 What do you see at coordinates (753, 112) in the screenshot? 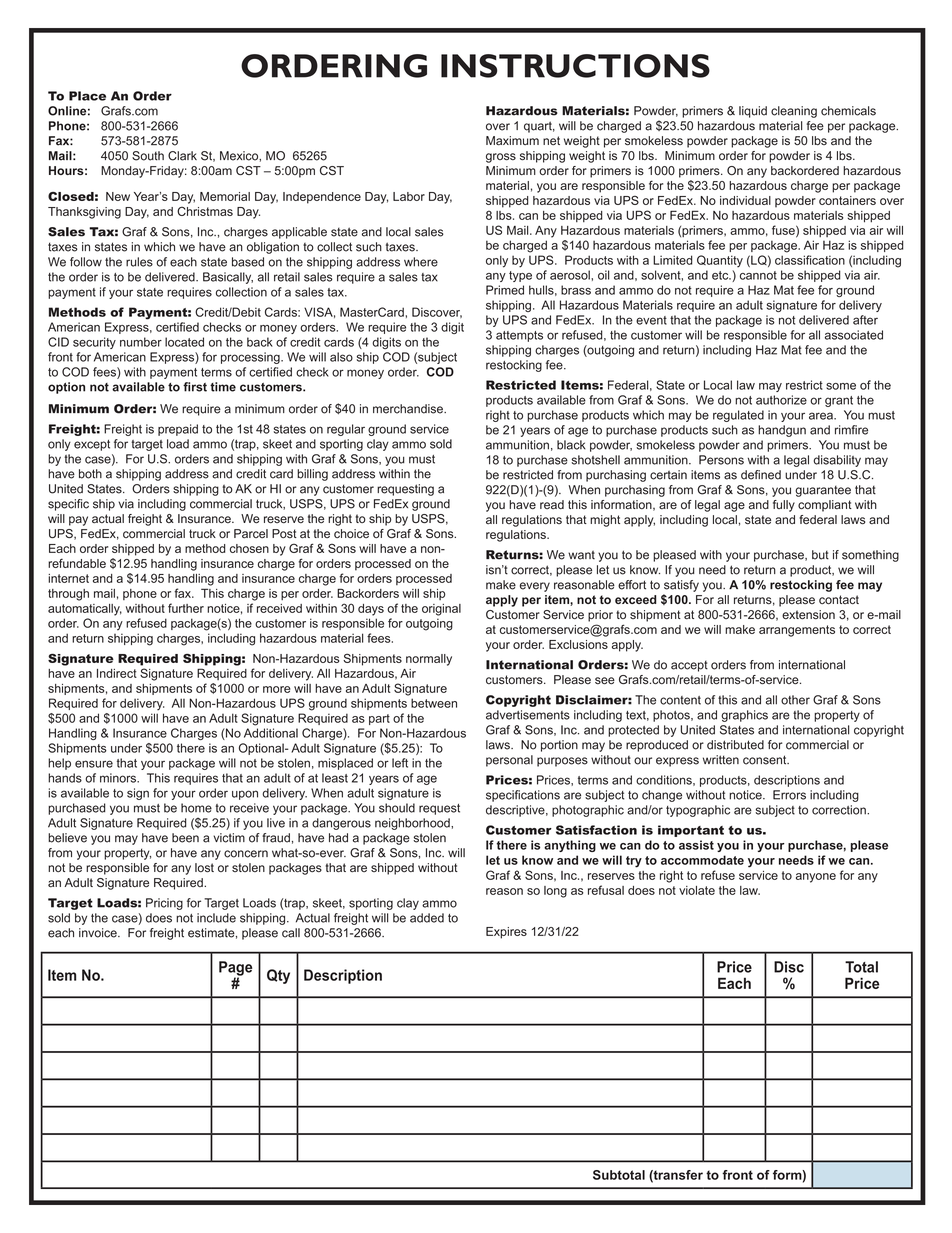
I see `liquid` at bounding box center [753, 112].
